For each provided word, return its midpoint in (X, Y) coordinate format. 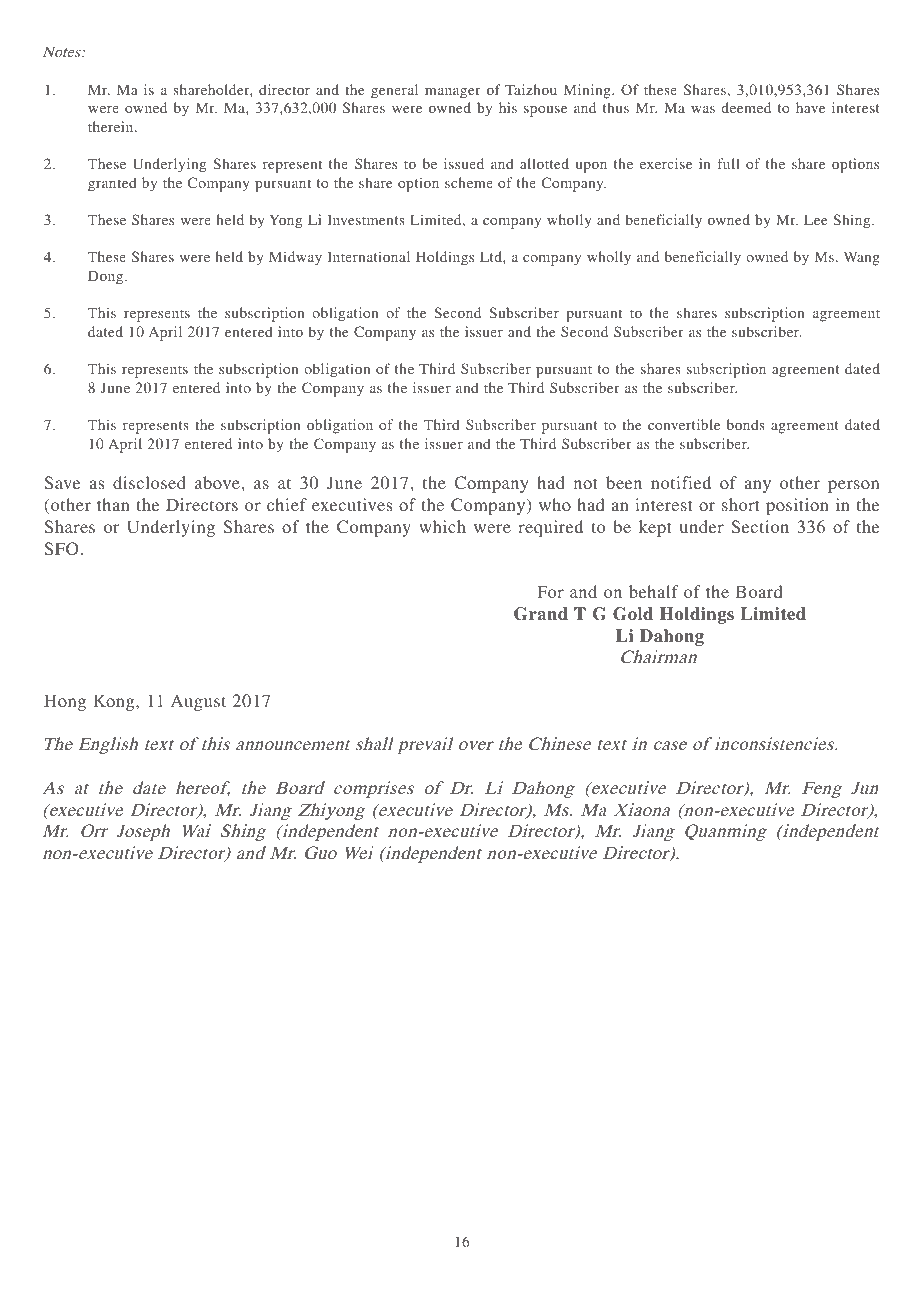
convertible (684, 424)
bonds (746, 424)
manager (453, 93)
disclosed (149, 482)
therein (112, 126)
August (198, 702)
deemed (746, 107)
